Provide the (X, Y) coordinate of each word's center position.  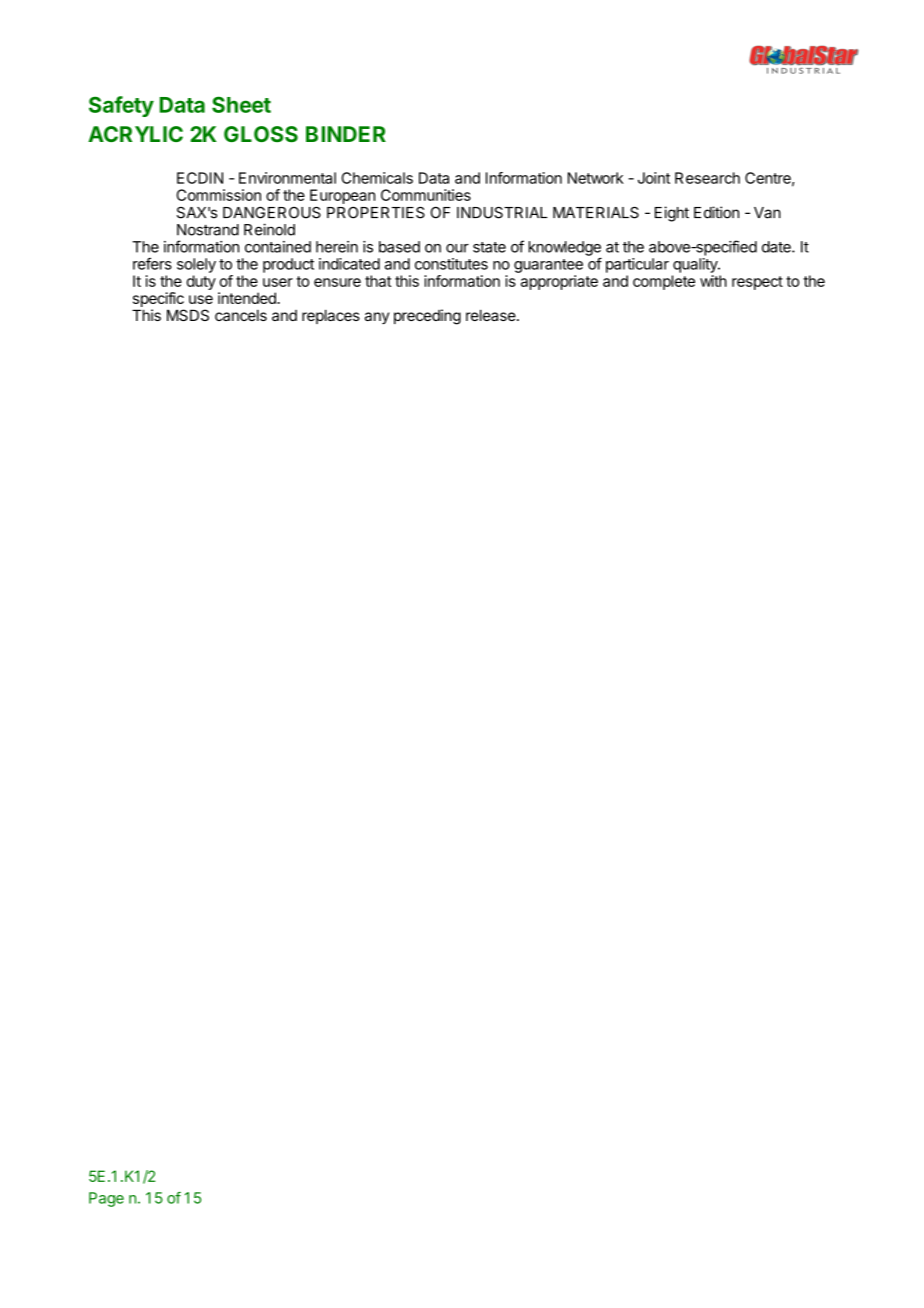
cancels (241, 315)
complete (664, 282)
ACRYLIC (135, 134)
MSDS (188, 315)
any (377, 318)
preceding (427, 317)
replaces (331, 316)
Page (106, 1199)
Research (707, 178)
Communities (426, 195)
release (491, 315)
